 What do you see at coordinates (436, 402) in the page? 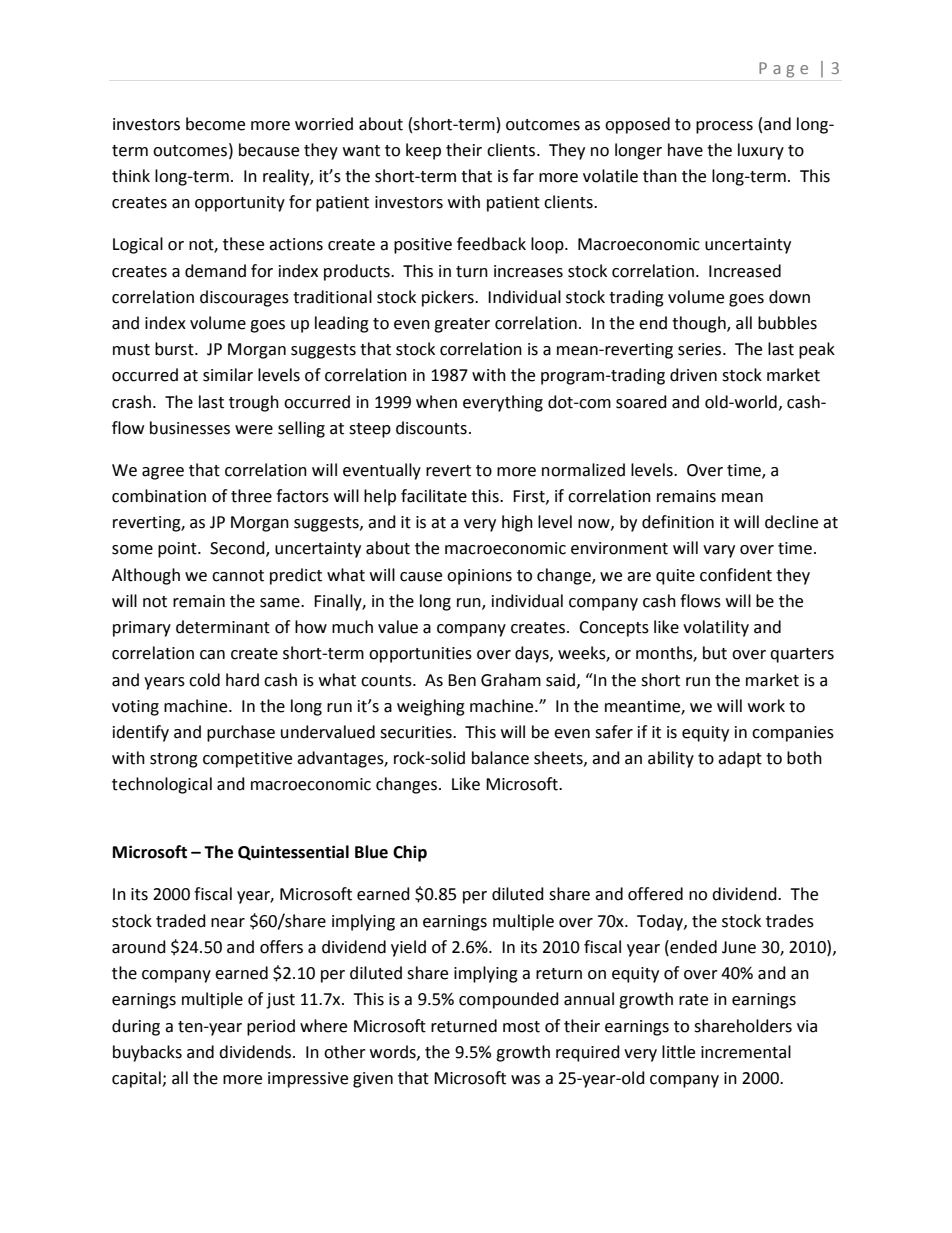
I see `when` at bounding box center [436, 402].
